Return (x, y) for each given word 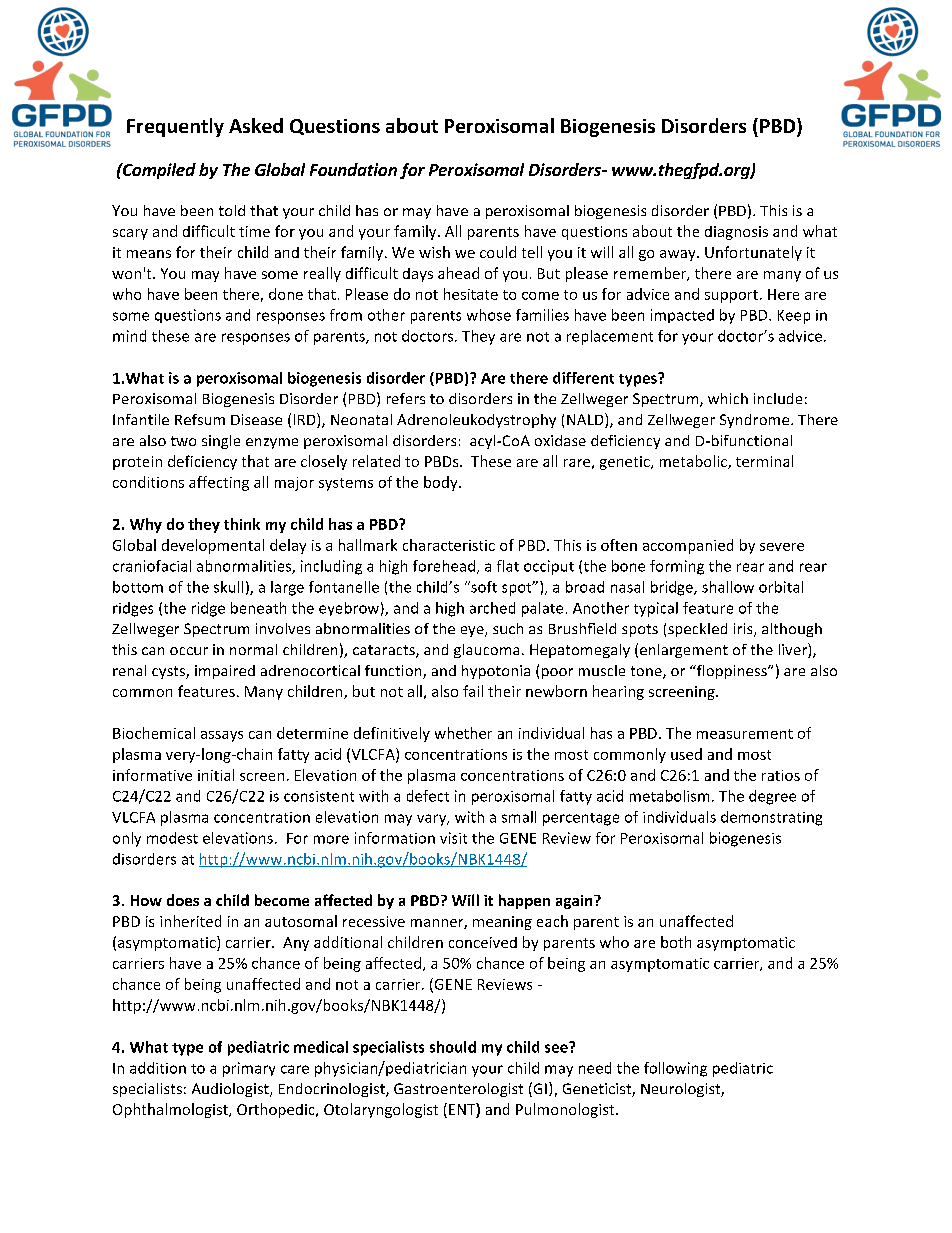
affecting (219, 483)
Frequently (175, 127)
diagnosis (736, 233)
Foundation (353, 169)
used (686, 754)
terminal (764, 461)
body (442, 483)
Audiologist (231, 1090)
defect (428, 796)
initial (216, 775)
